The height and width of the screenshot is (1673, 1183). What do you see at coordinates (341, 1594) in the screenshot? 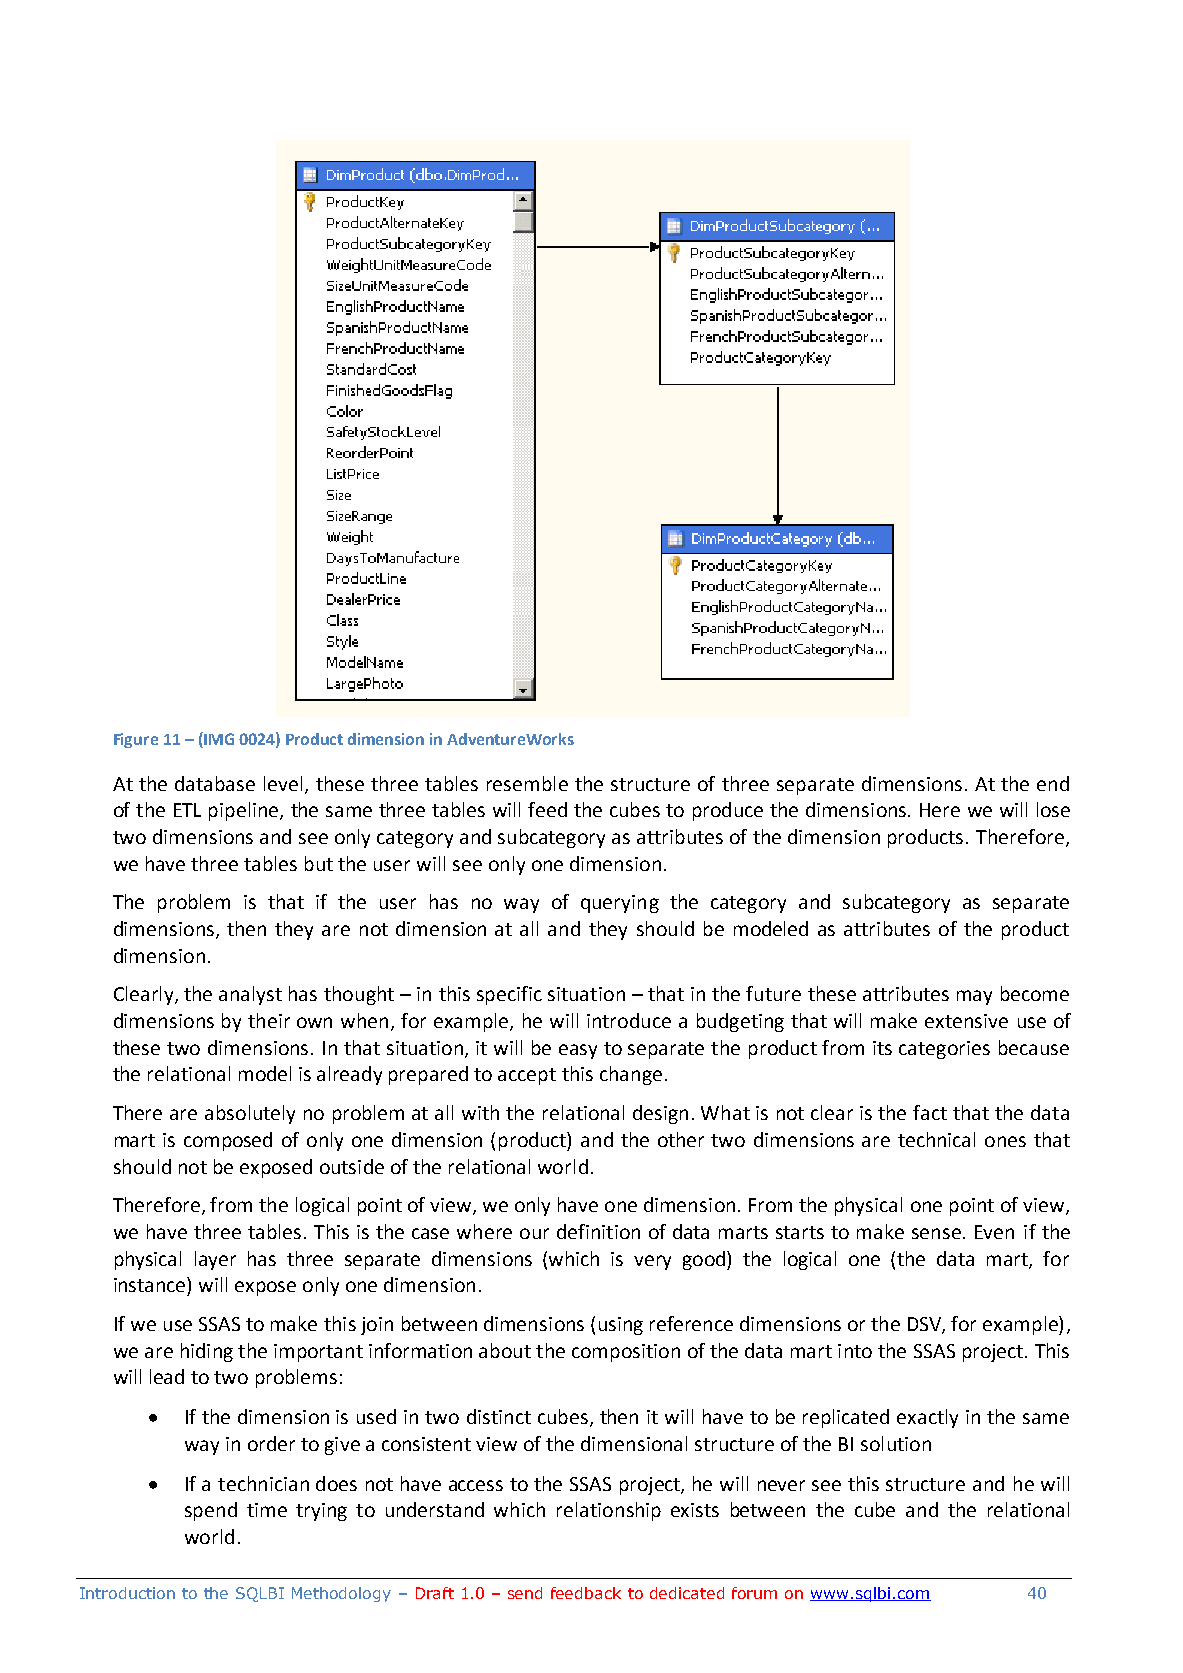
I see `Methodology` at bounding box center [341, 1594].
